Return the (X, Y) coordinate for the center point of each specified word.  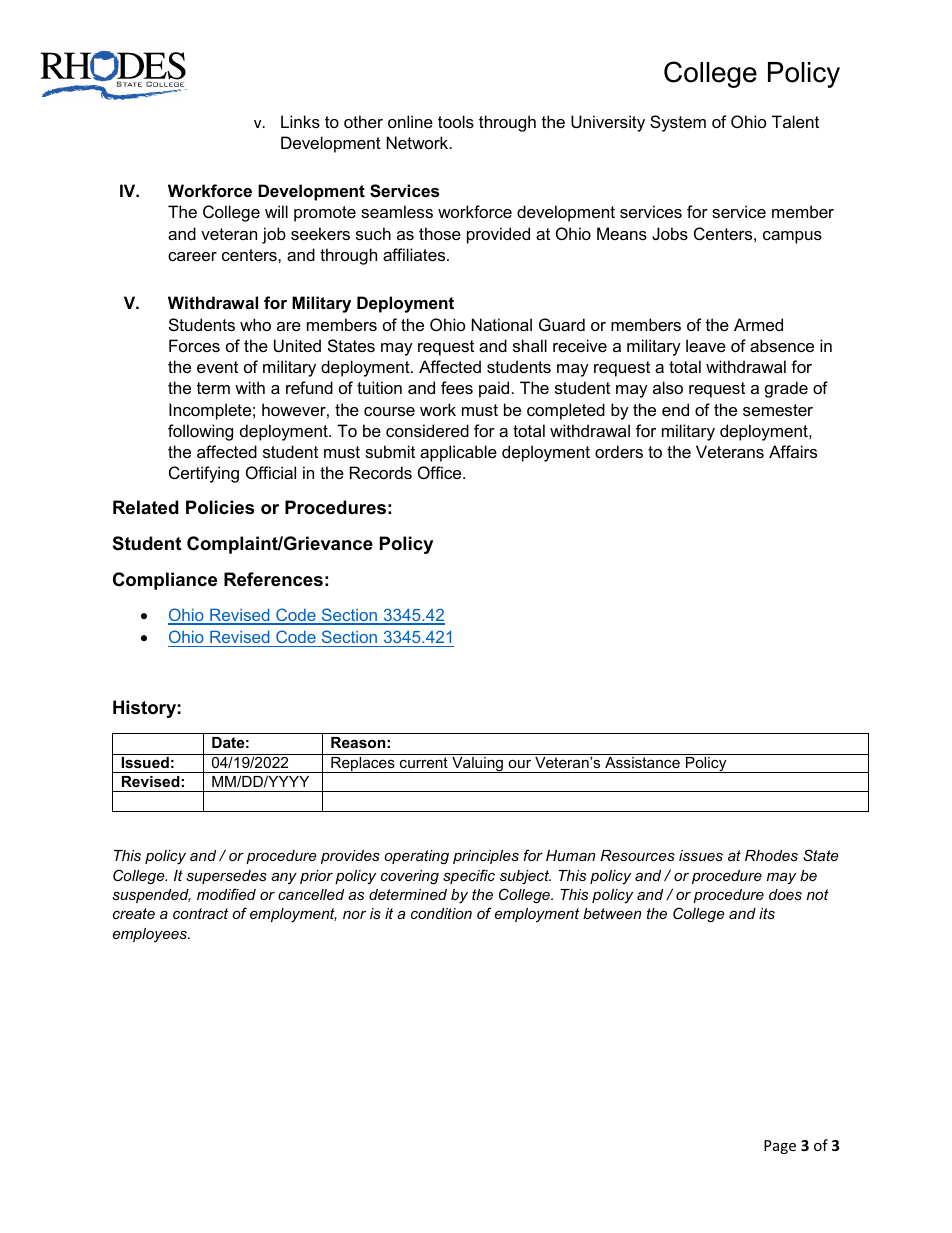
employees (151, 935)
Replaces (363, 765)
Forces (194, 345)
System (678, 123)
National (502, 324)
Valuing (477, 765)
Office (441, 472)
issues (701, 855)
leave (706, 345)
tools (456, 121)
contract (200, 913)
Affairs (793, 451)
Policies (220, 507)
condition (441, 913)
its (767, 913)
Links (300, 121)
